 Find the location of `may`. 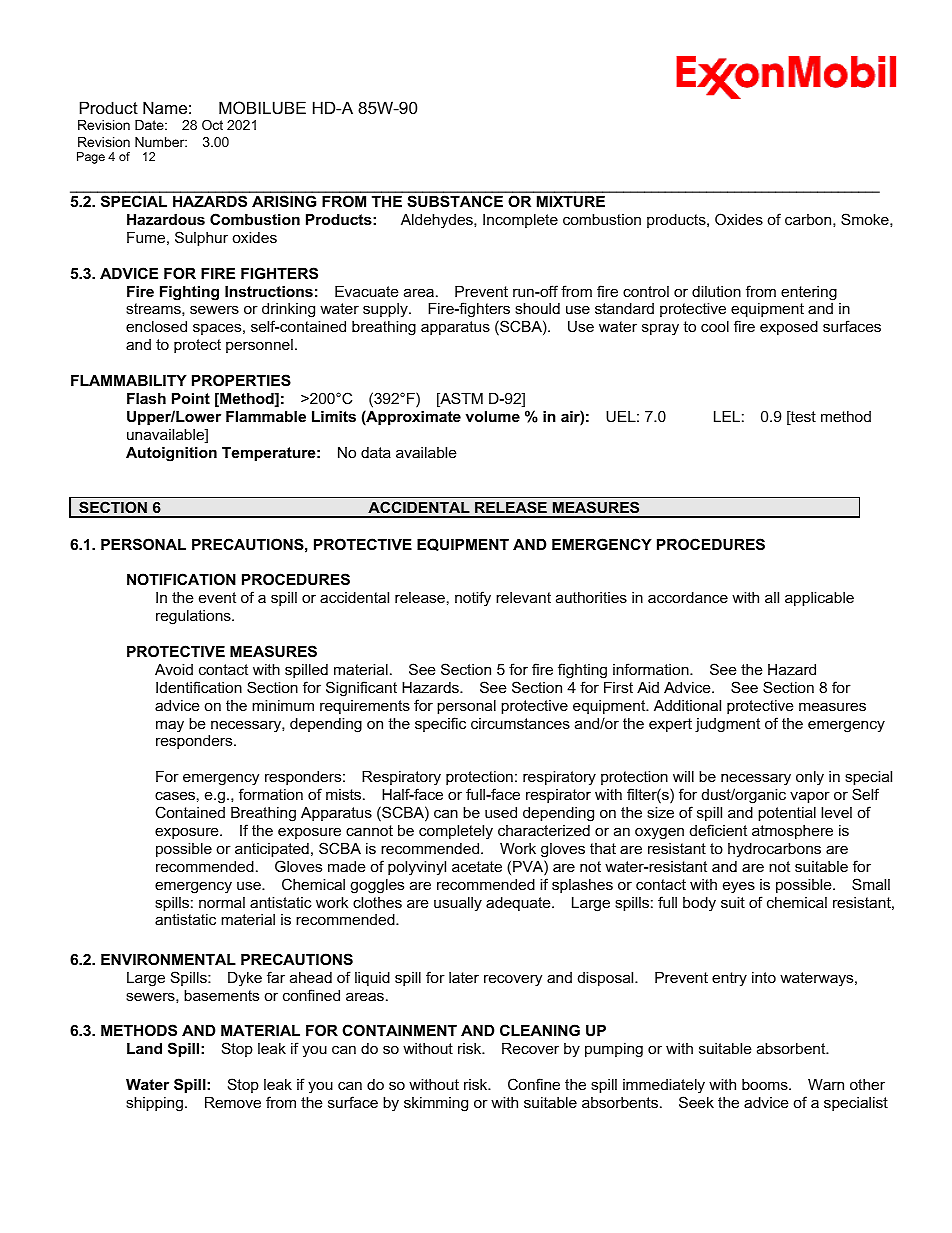

may is located at coordinates (170, 726).
